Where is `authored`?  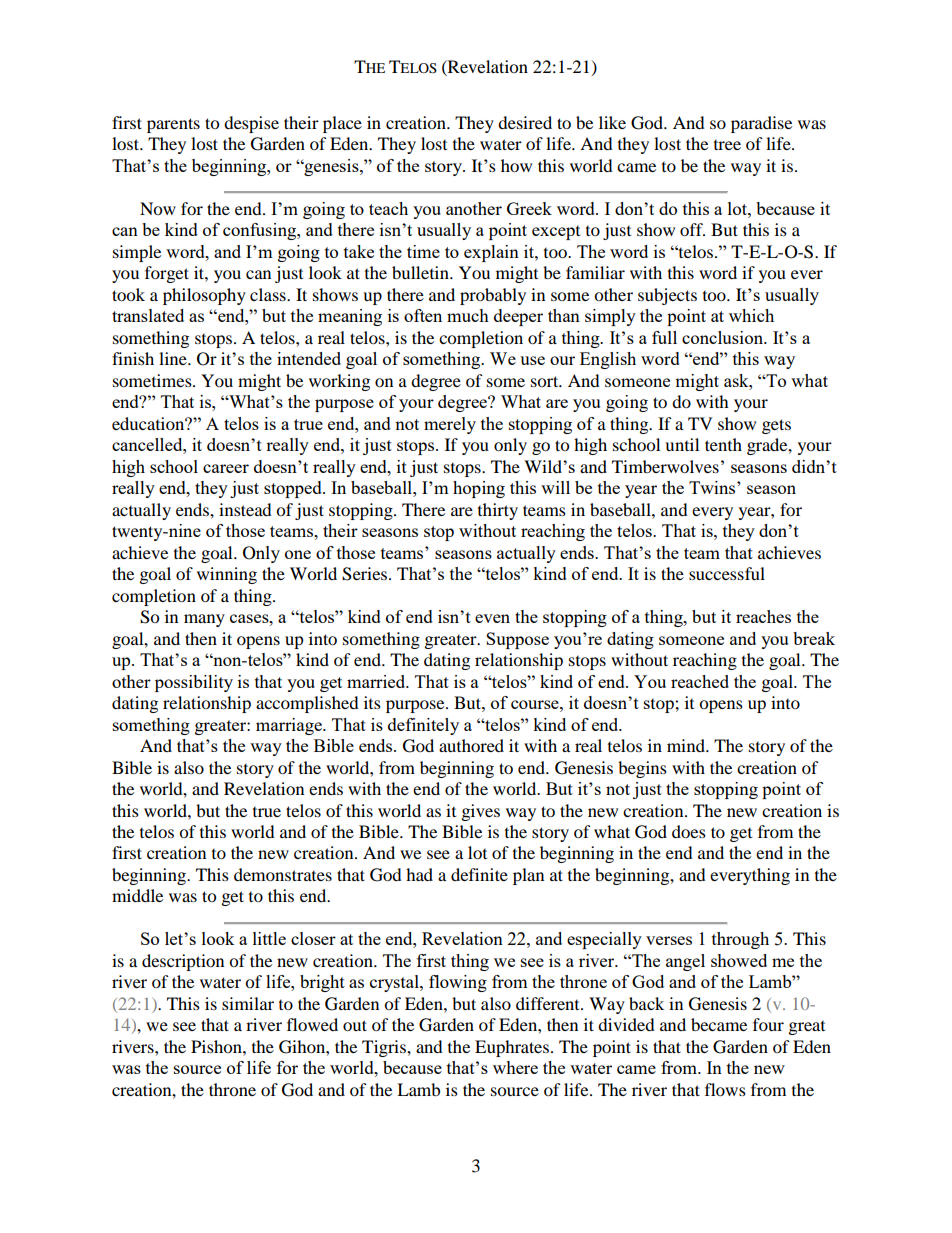 authored is located at coordinates (471, 745).
